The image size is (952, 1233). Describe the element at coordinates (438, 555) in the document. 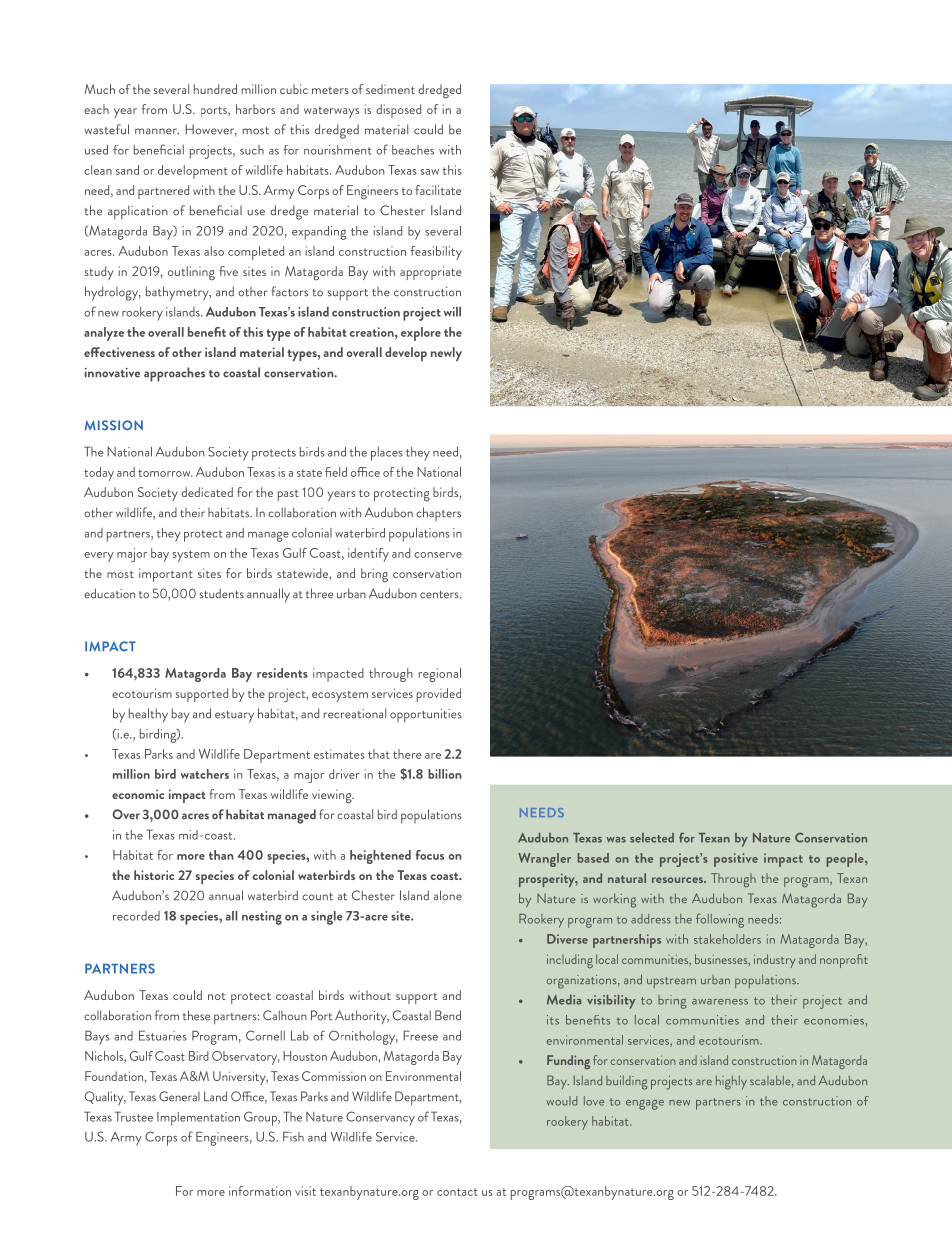

I see `conserve` at that location.
